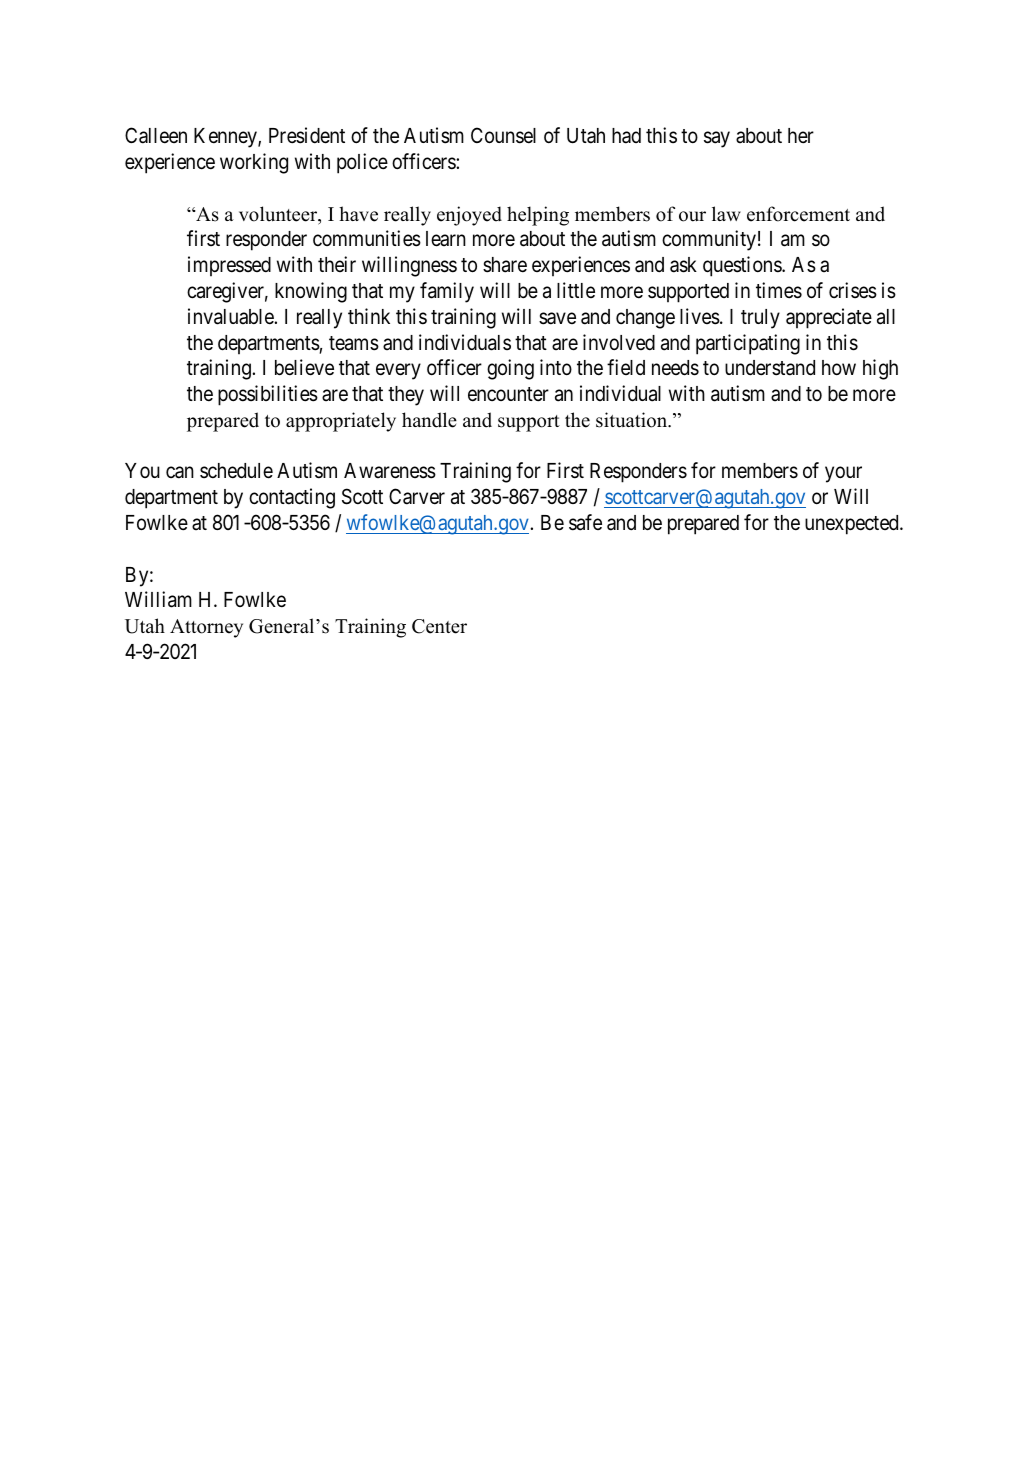  Describe the element at coordinates (585, 522) in the image. I see `safe` at that location.
